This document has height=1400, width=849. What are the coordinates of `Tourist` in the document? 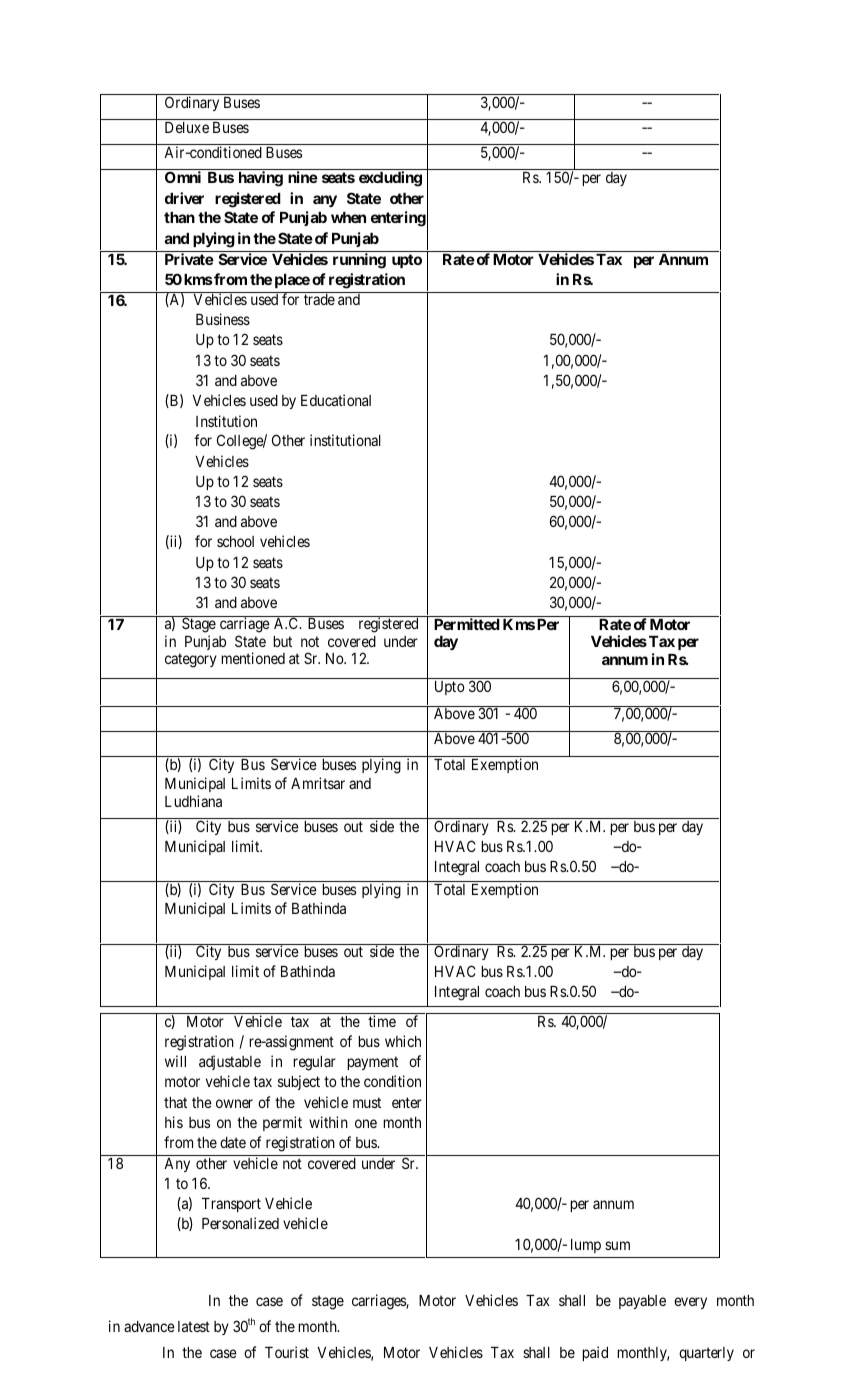 It's located at (287, 1352).
